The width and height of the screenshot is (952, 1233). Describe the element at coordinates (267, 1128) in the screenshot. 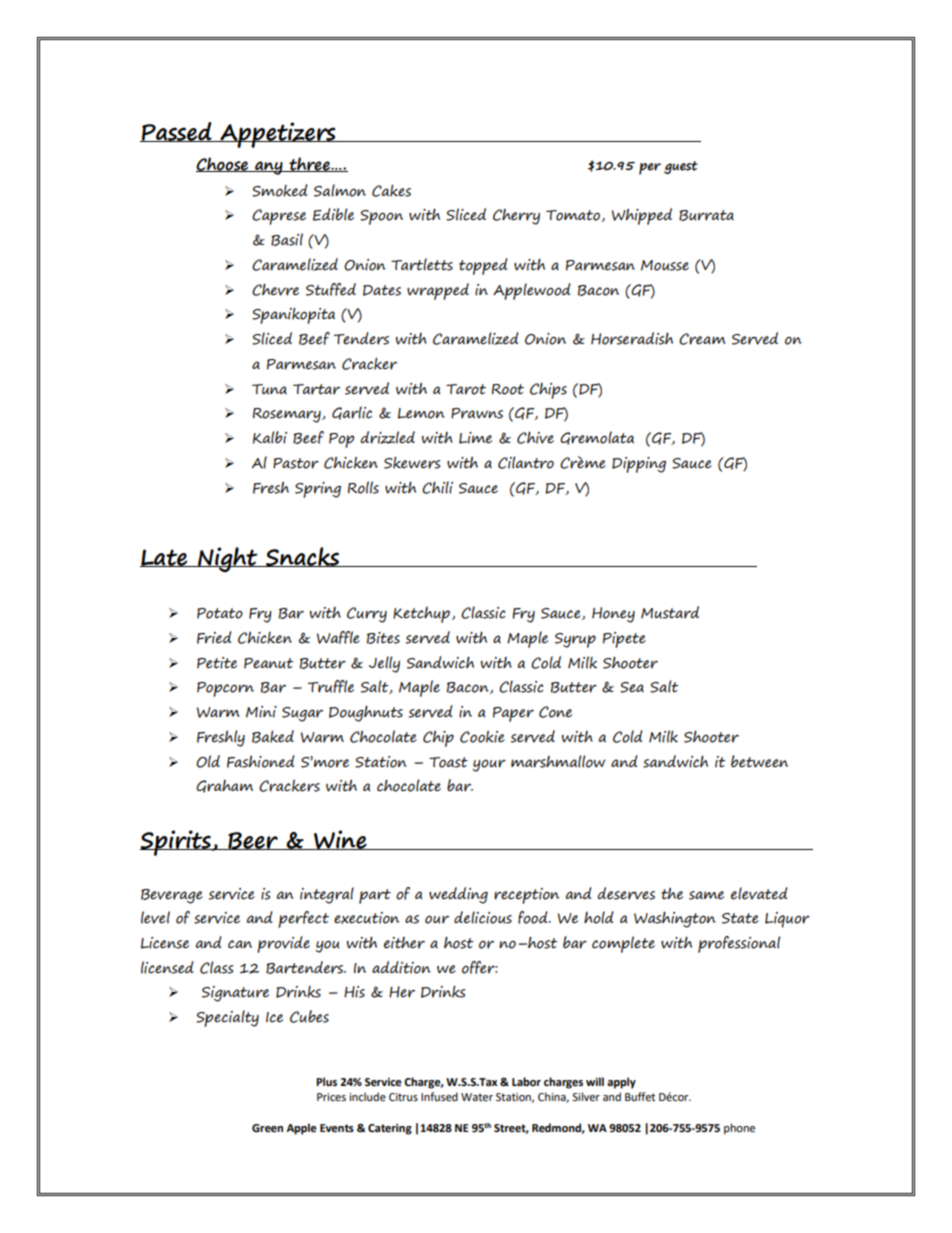

I see `Green` at that location.
